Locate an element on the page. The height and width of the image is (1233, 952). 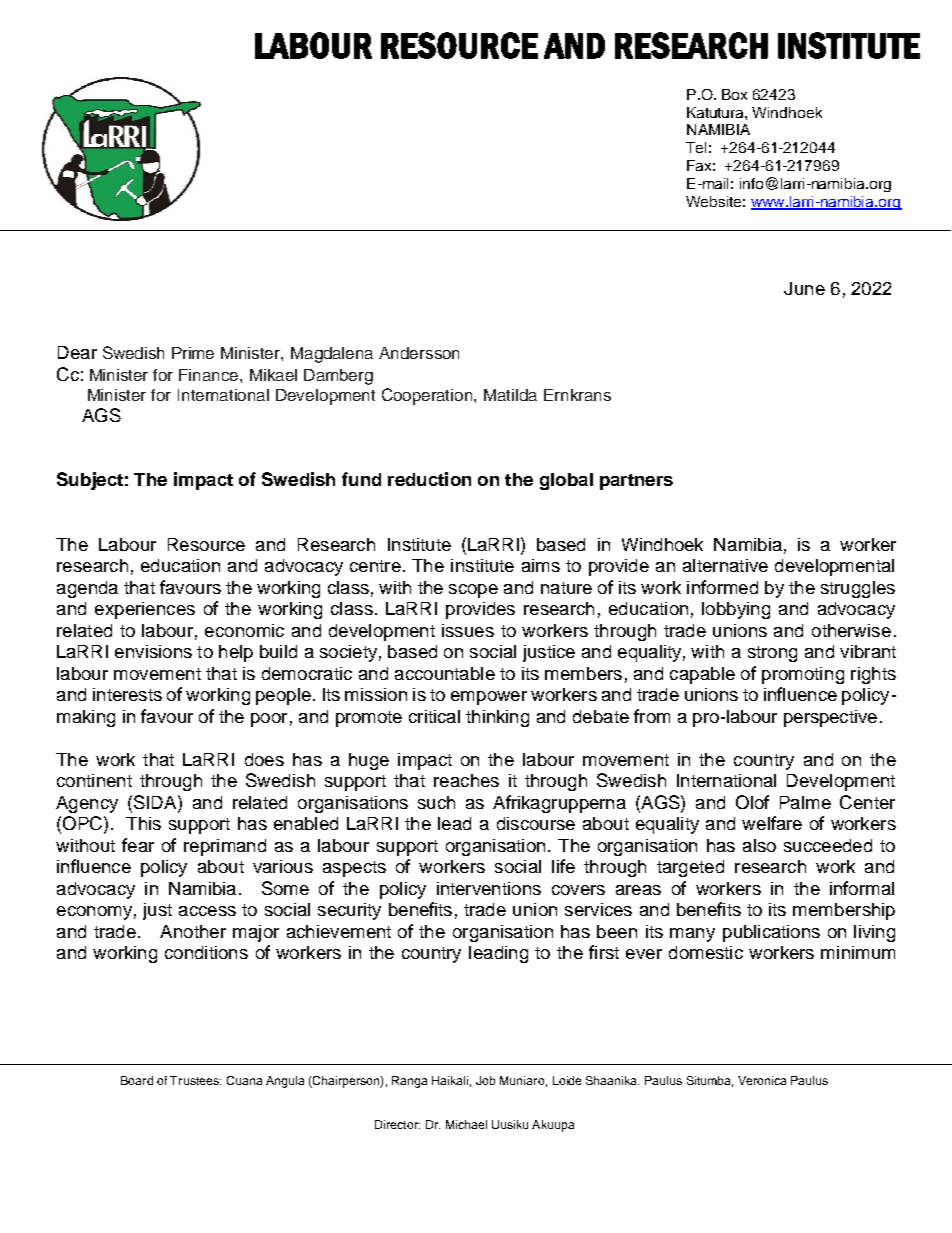
reduction is located at coordinates (429, 479).
